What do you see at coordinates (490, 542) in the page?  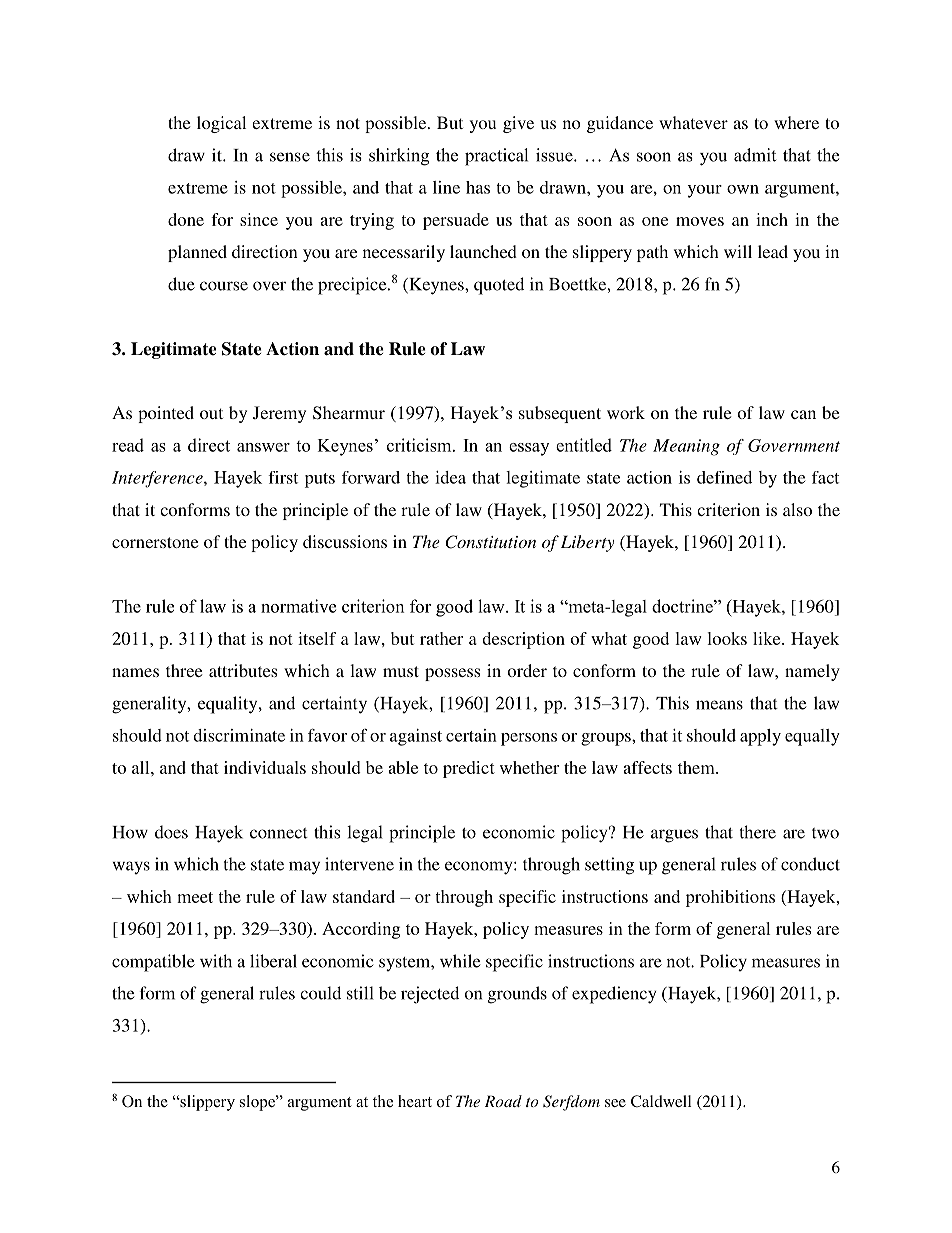 I see `Constitution` at bounding box center [490, 542].
